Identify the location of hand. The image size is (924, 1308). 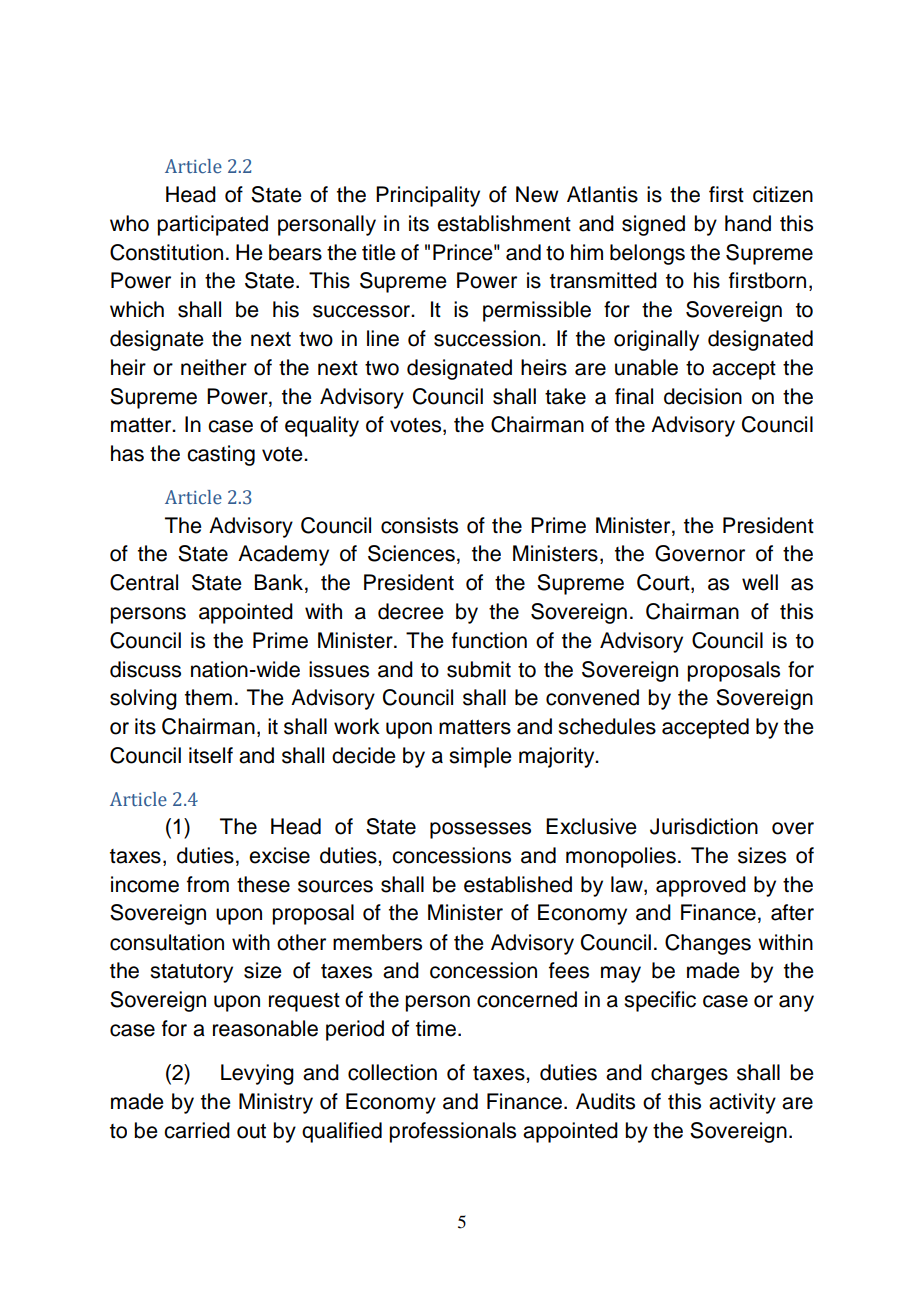
(748, 223).
